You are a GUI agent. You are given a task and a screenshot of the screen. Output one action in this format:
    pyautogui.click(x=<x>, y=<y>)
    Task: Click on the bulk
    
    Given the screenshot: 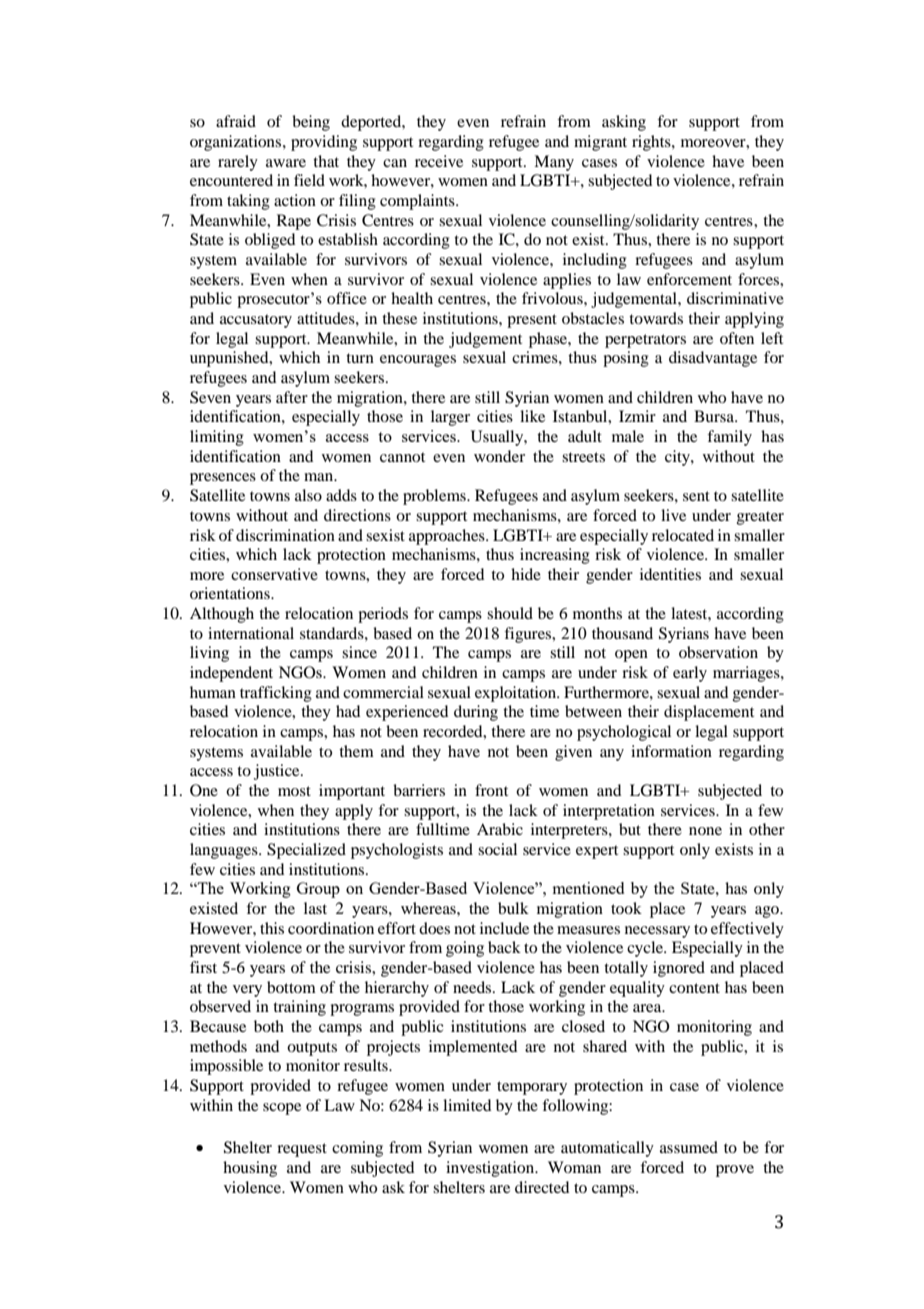 What is the action you would take?
    pyautogui.click(x=513, y=908)
